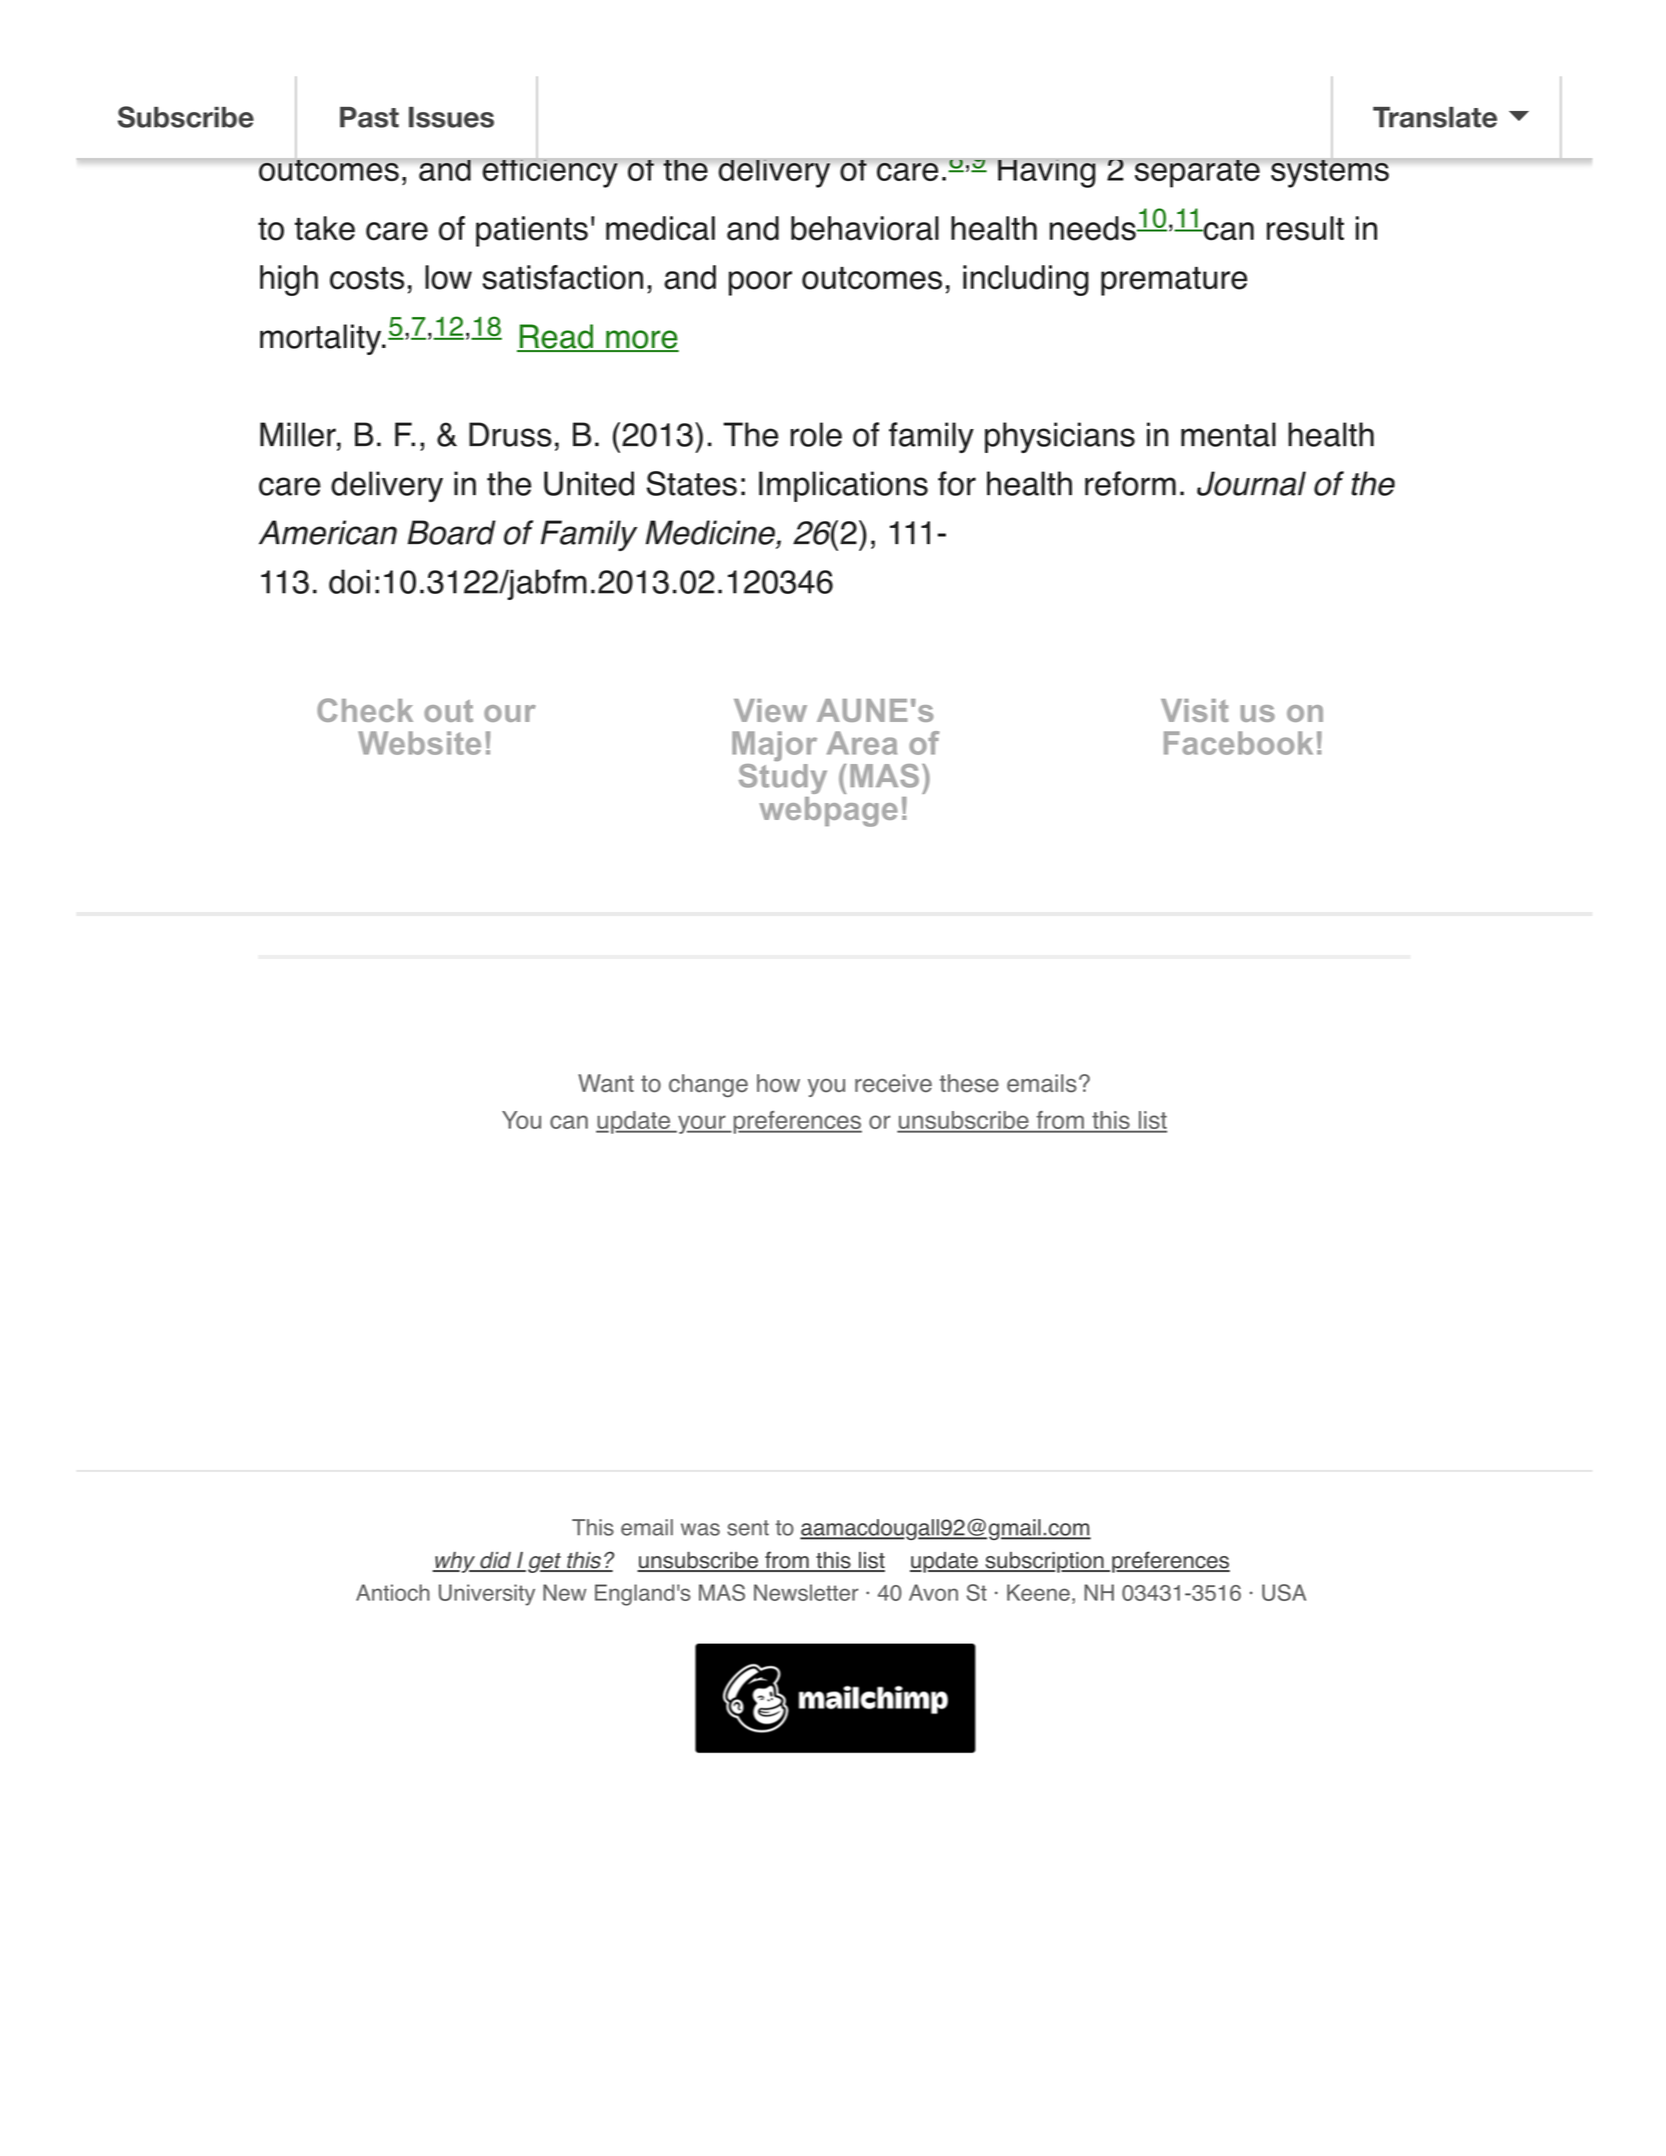  What do you see at coordinates (828, 812) in the screenshot?
I see `webpage` at bounding box center [828, 812].
